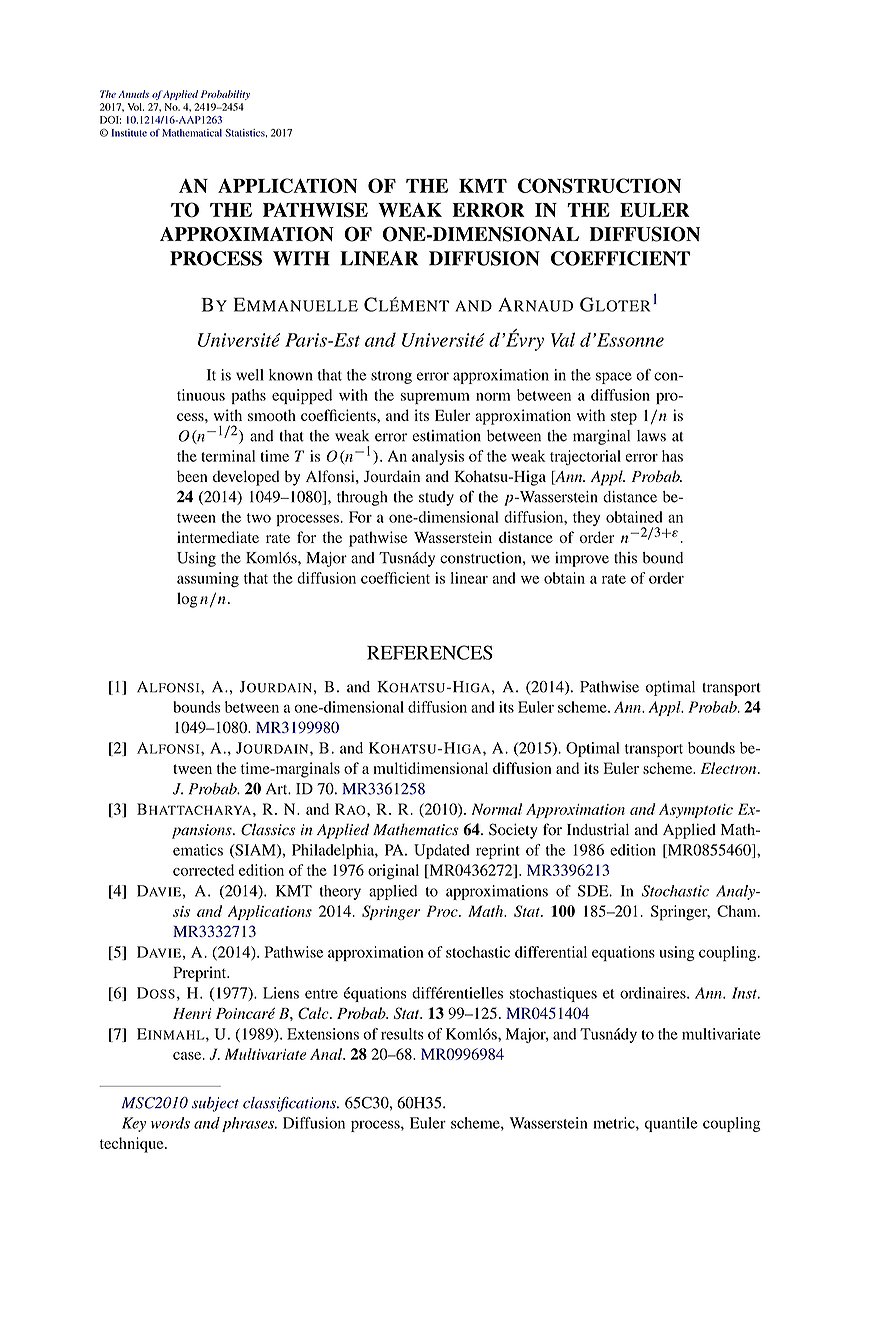 The image size is (896, 1328). I want to click on results, so click(402, 1034).
